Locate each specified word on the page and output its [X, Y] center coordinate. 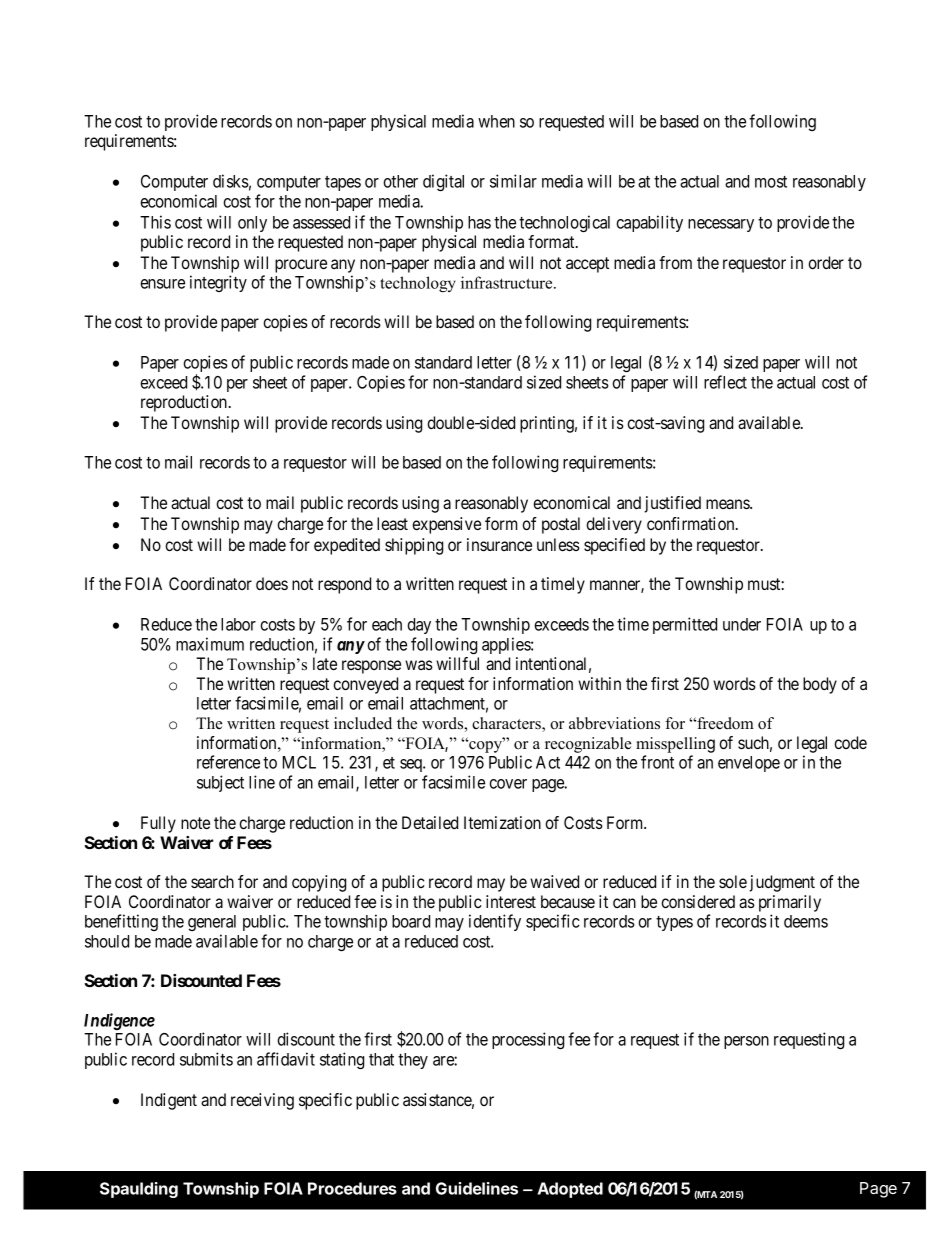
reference [228, 762]
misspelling [675, 745]
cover [508, 784]
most [771, 182]
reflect [725, 382]
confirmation [692, 523]
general [212, 923]
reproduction [185, 403]
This [155, 222]
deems [806, 921]
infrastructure [508, 282]
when [496, 121]
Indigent [169, 1101]
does [272, 583]
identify [495, 922]
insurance [499, 544]
